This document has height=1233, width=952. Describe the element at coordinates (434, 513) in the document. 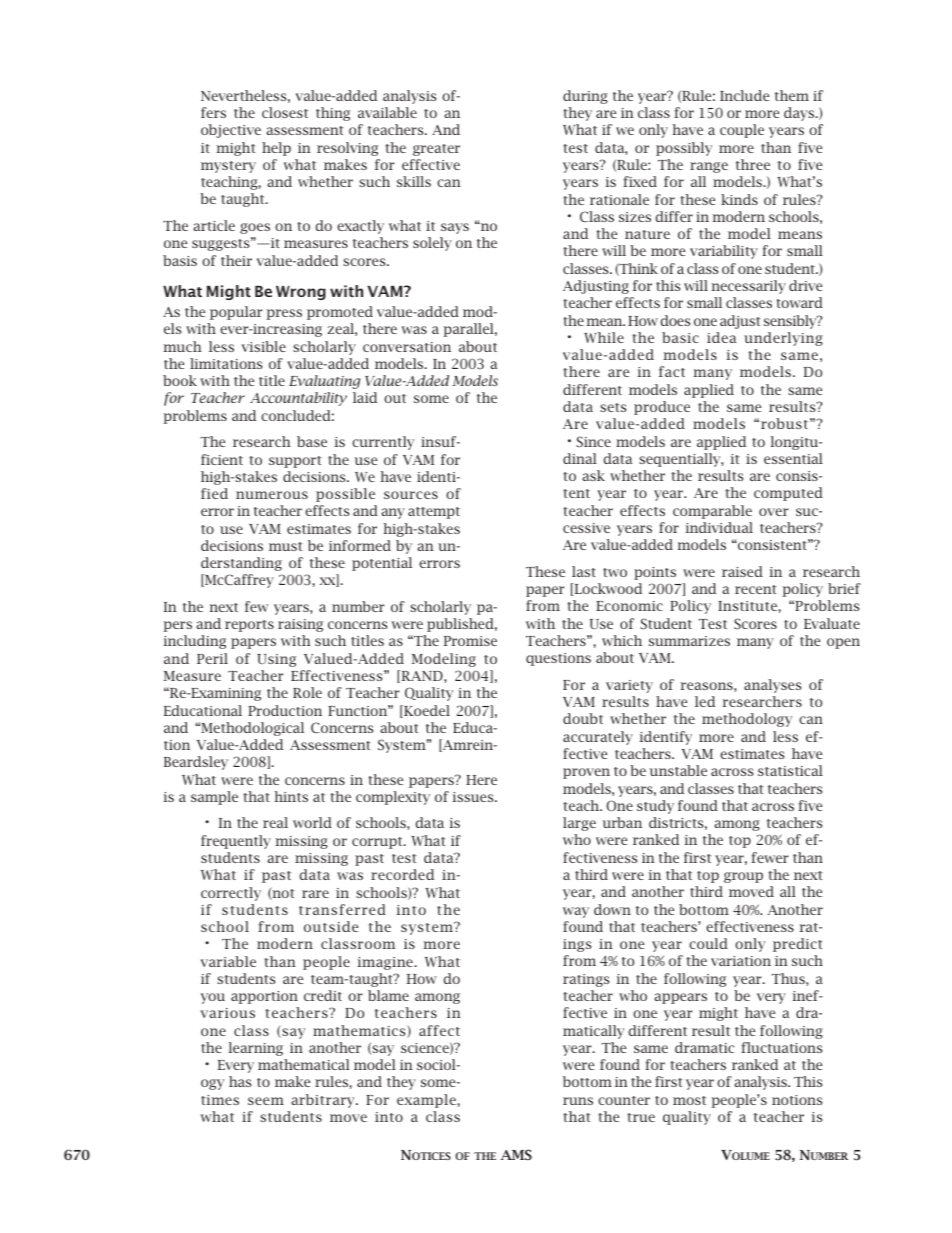

I see `attempt` at that location.
